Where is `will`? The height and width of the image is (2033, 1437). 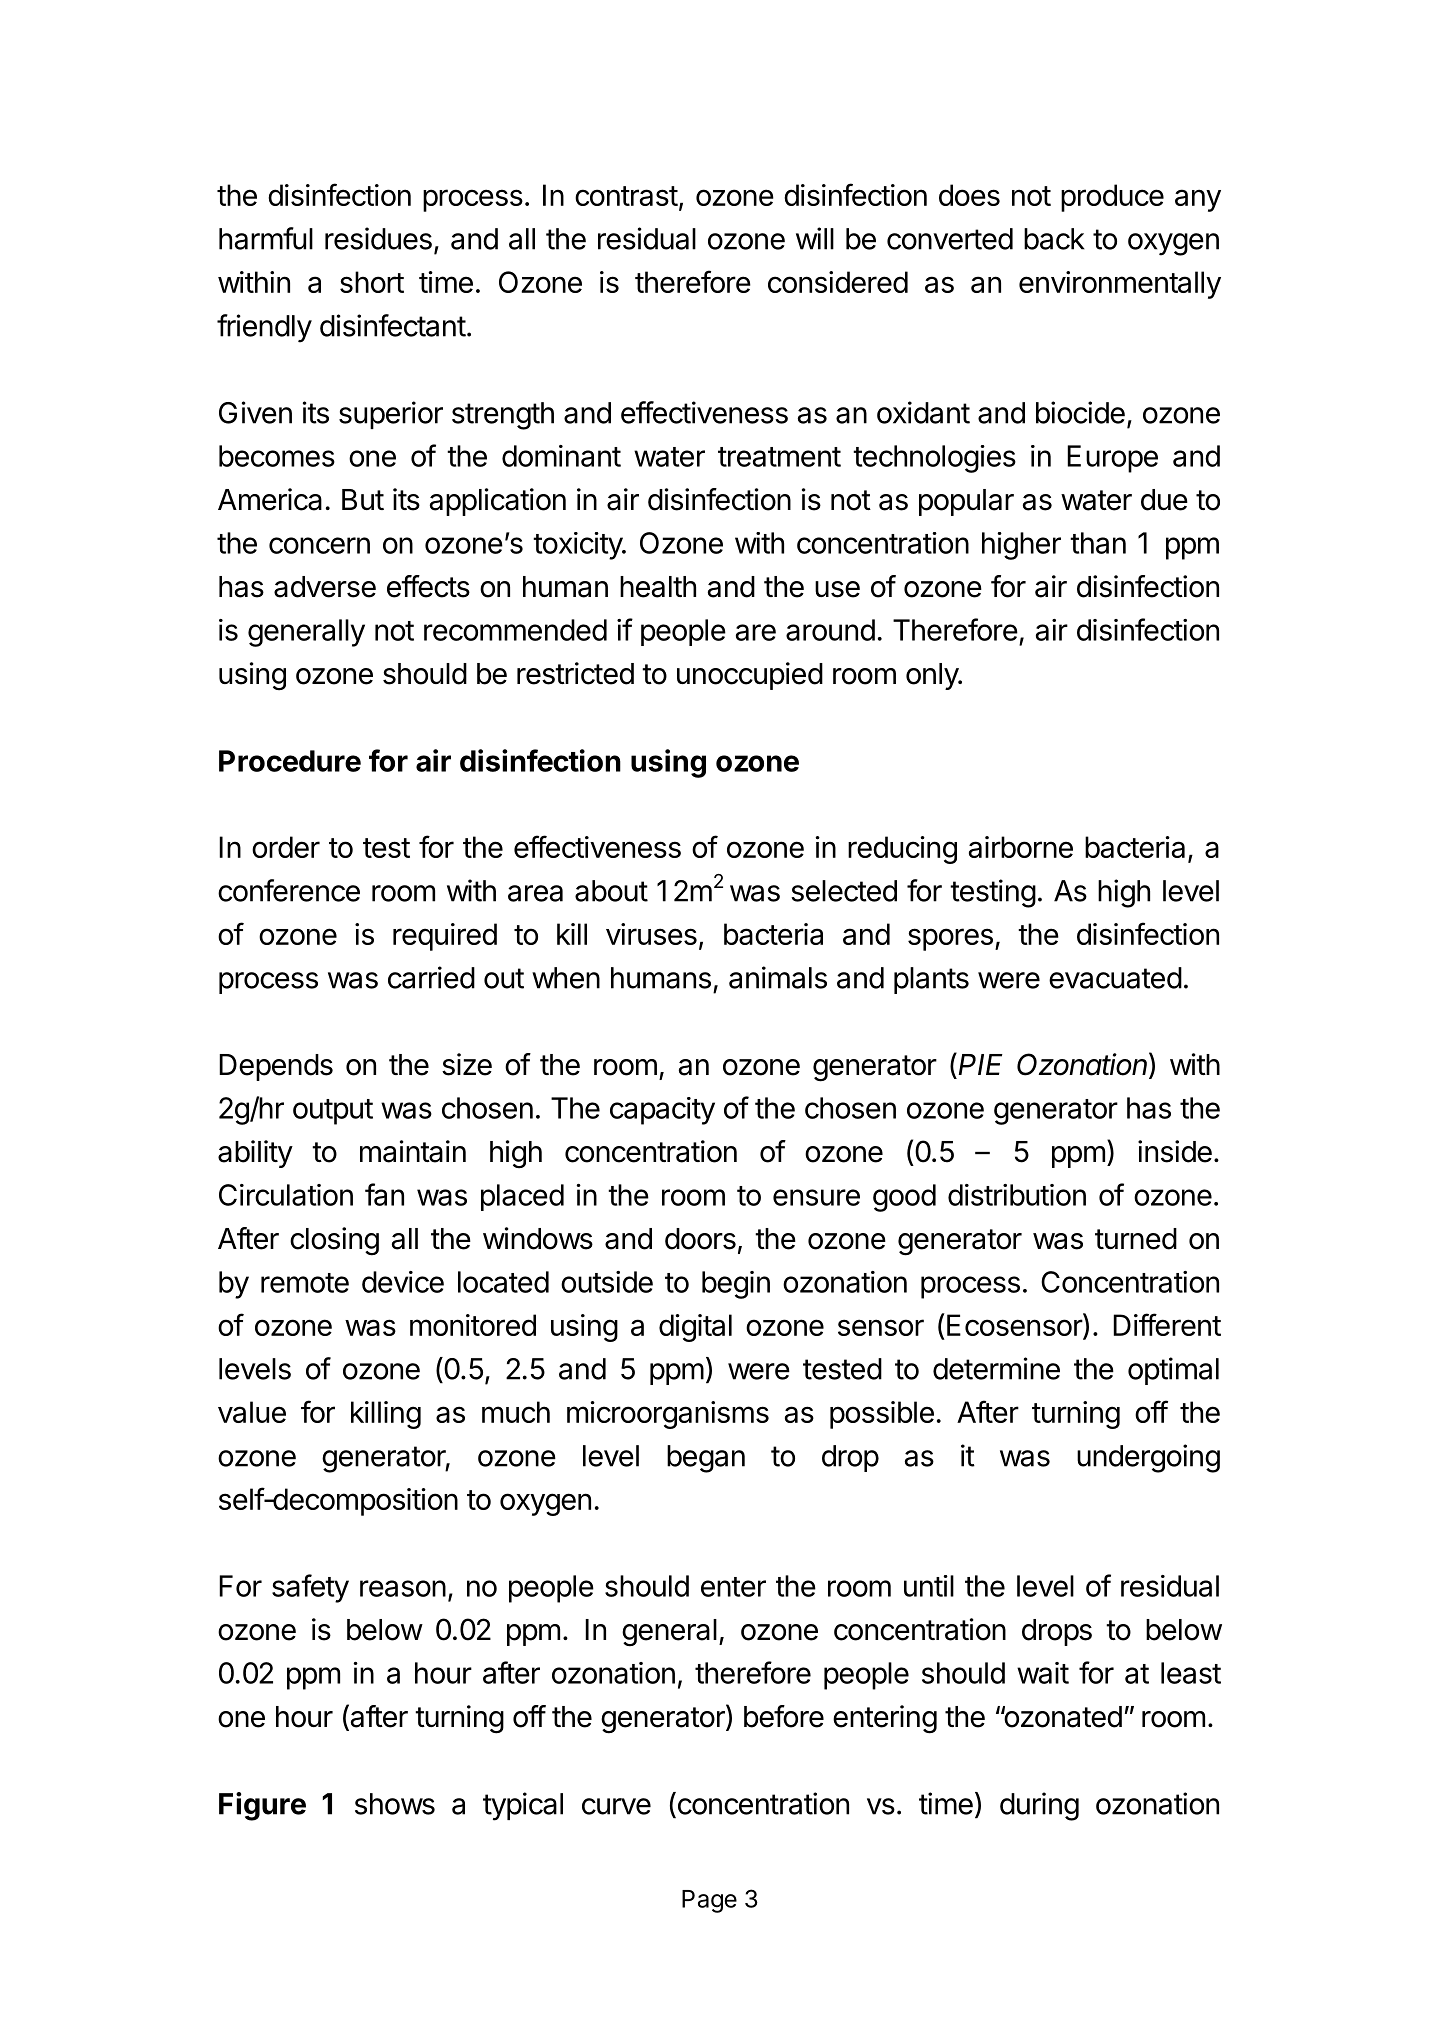
will is located at coordinates (815, 238).
